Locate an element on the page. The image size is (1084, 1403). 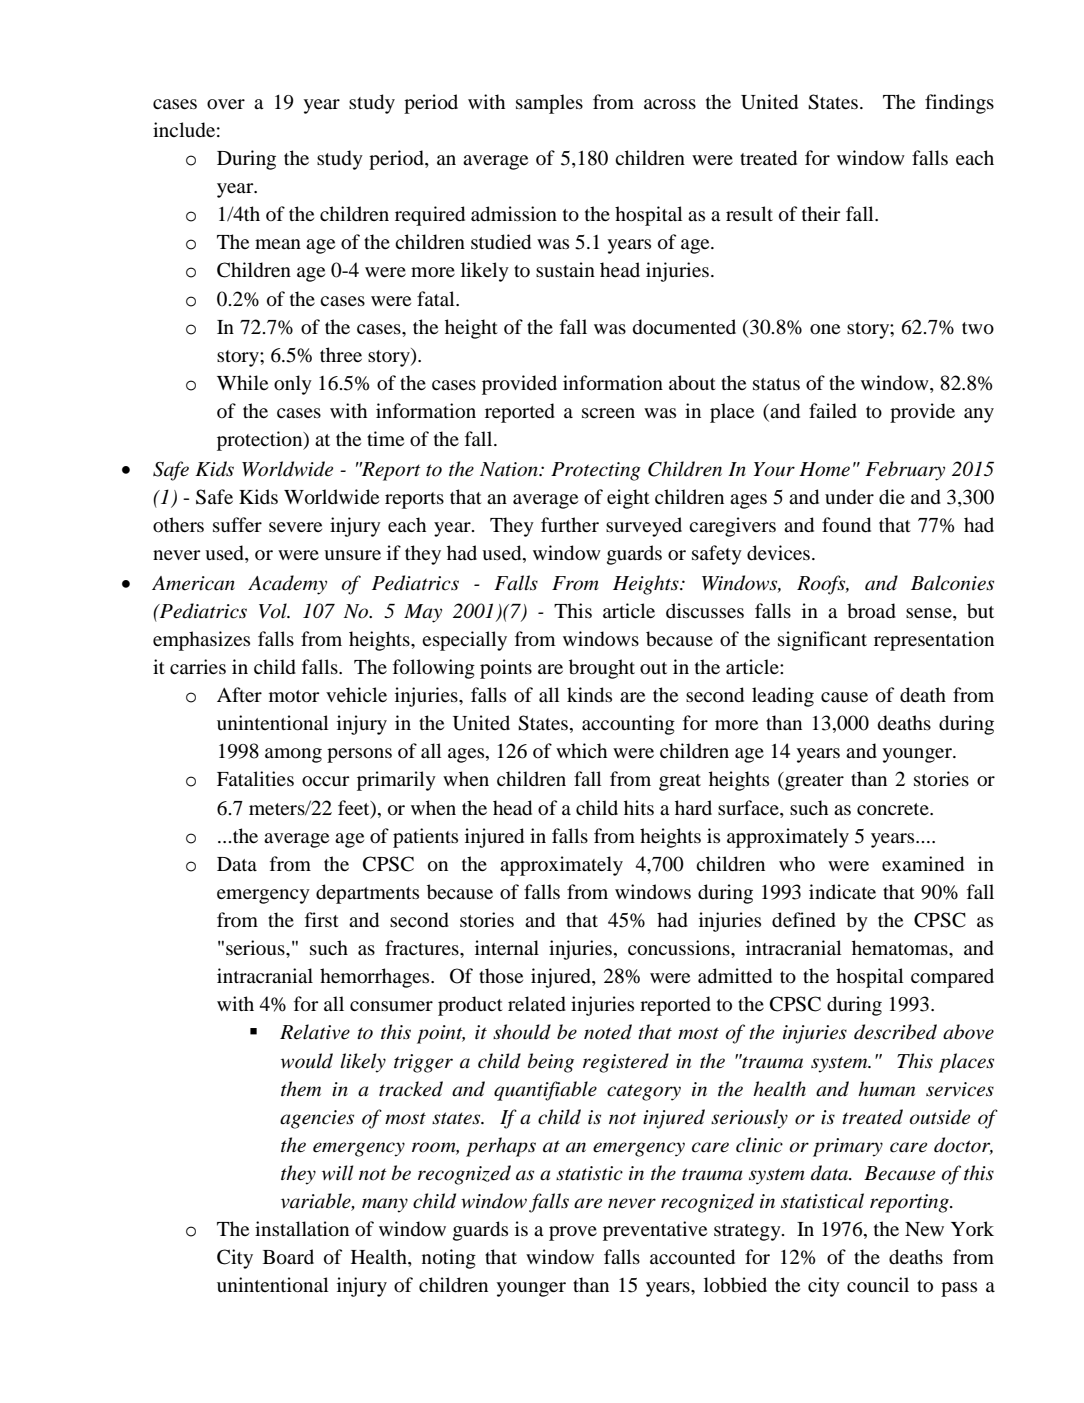
findings is located at coordinates (959, 104).
